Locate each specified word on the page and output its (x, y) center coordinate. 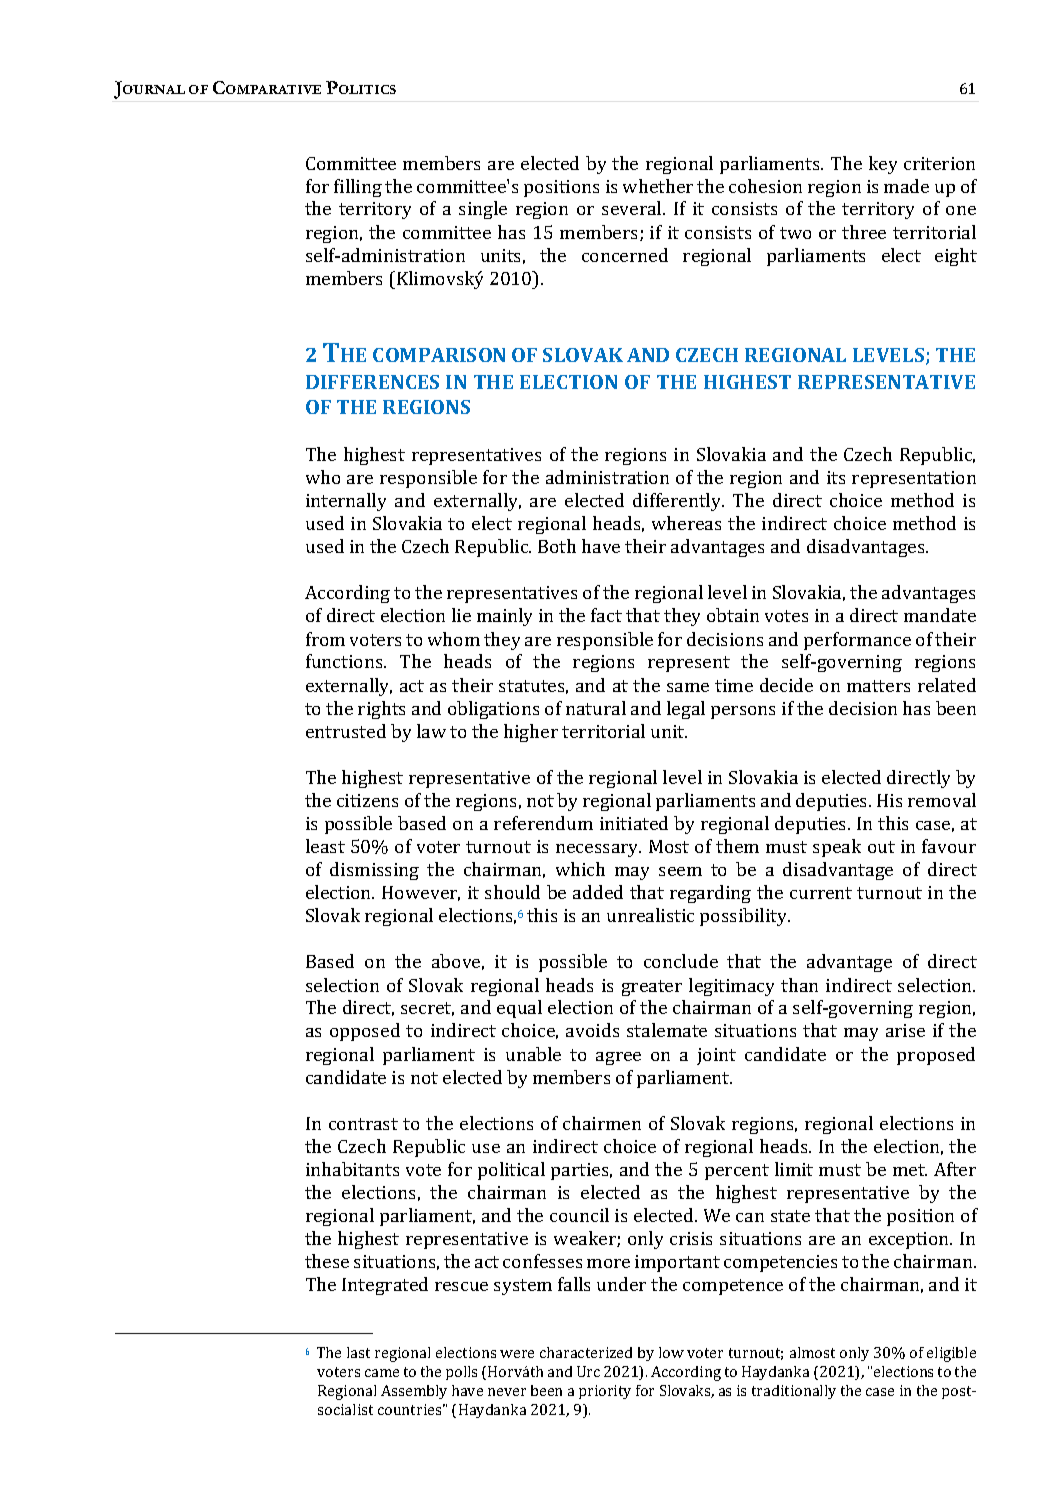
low (671, 1352)
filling (358, 188)
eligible (951, 1354)
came (382, 1373)
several (633, 208)
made (906, 186)
